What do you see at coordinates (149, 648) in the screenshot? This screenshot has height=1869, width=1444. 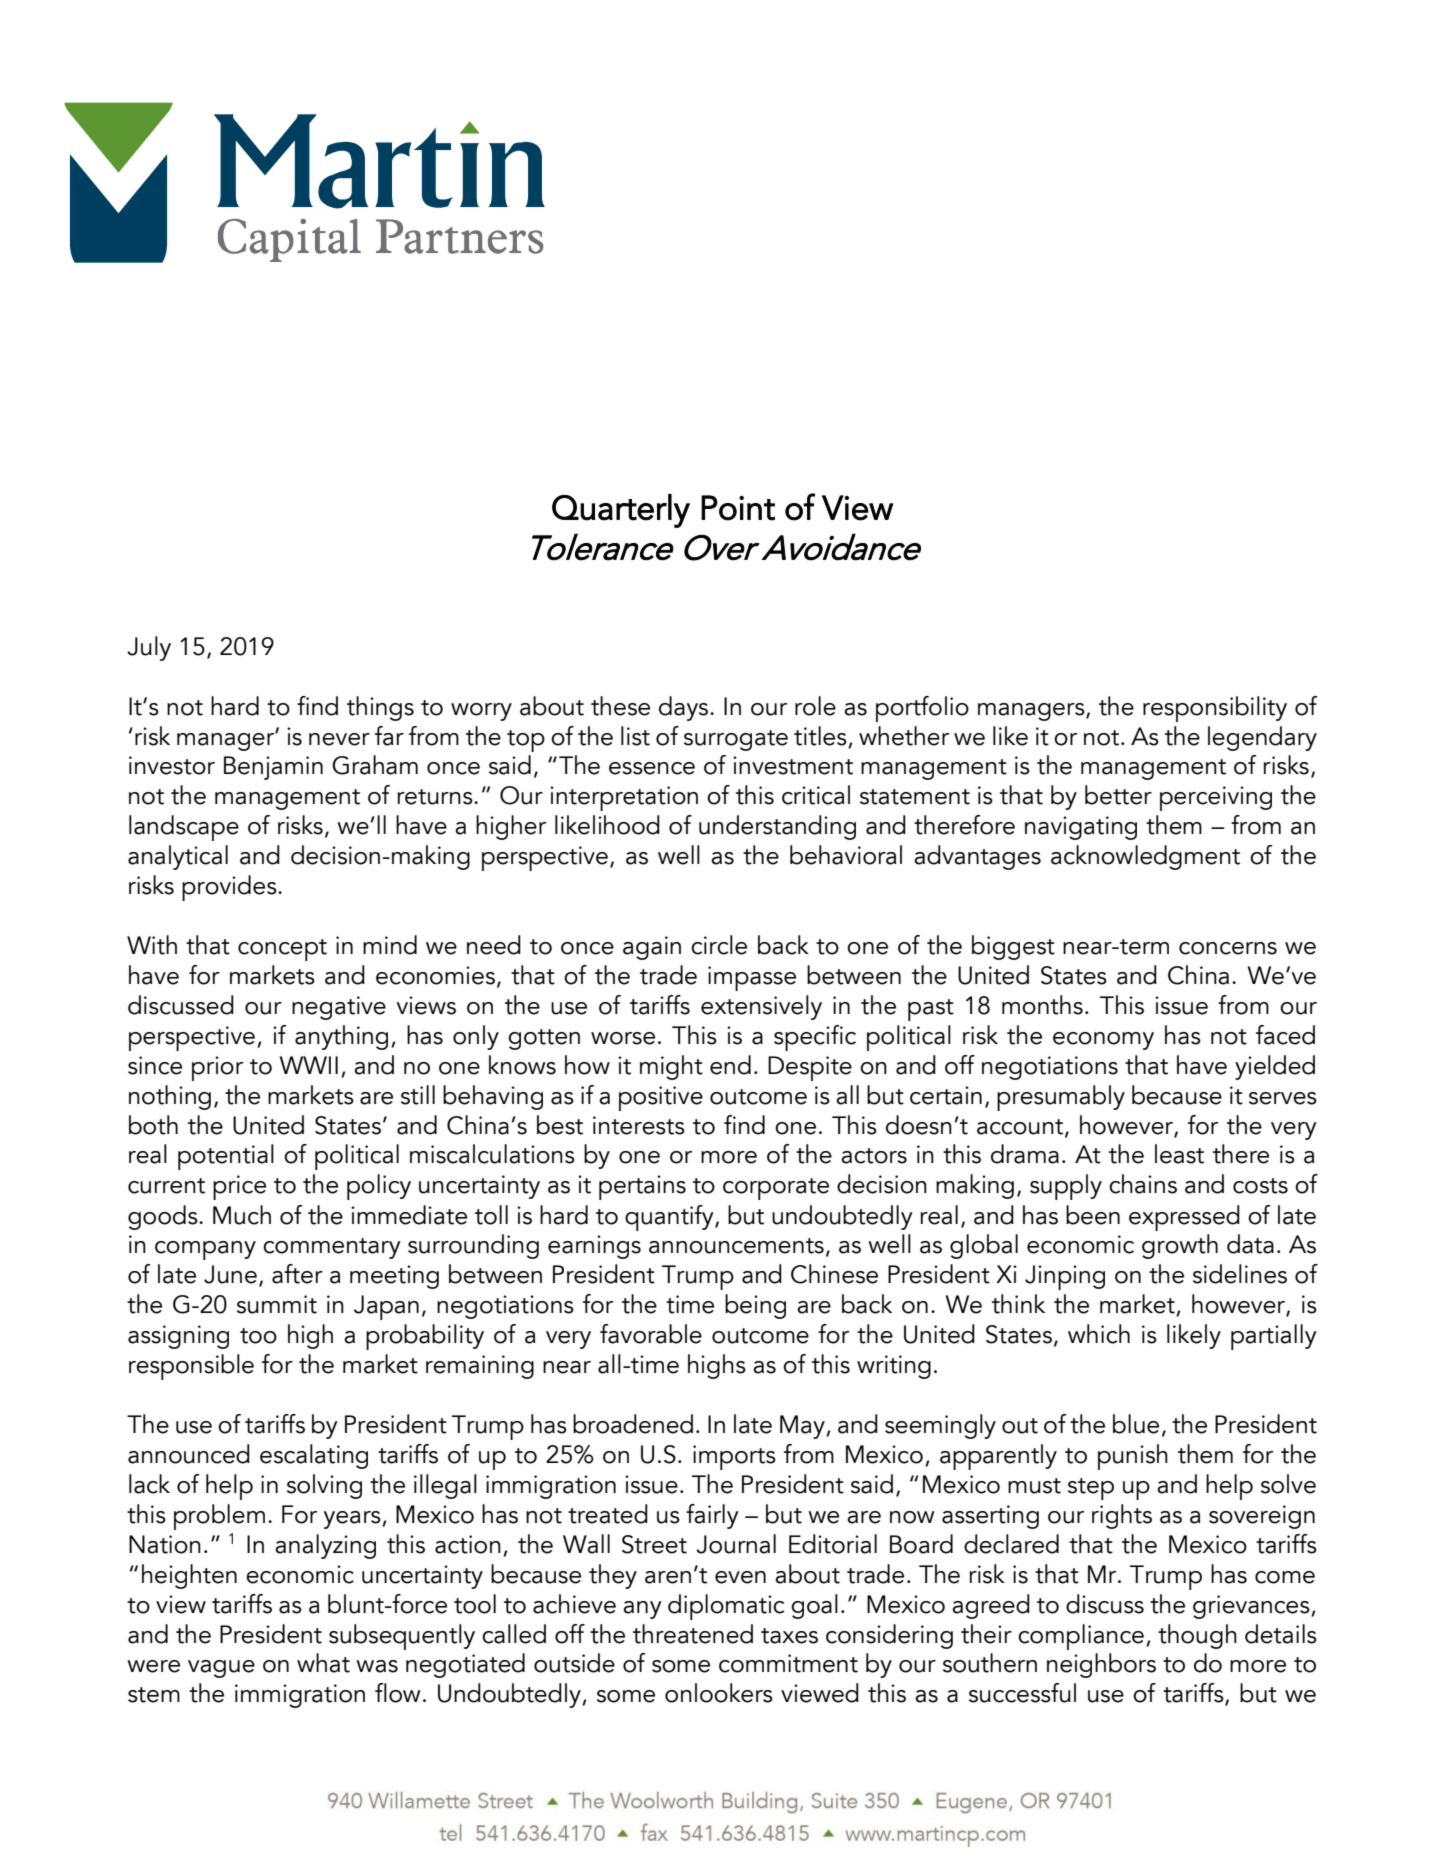 I see `July` at bounding box center [149, 648].
